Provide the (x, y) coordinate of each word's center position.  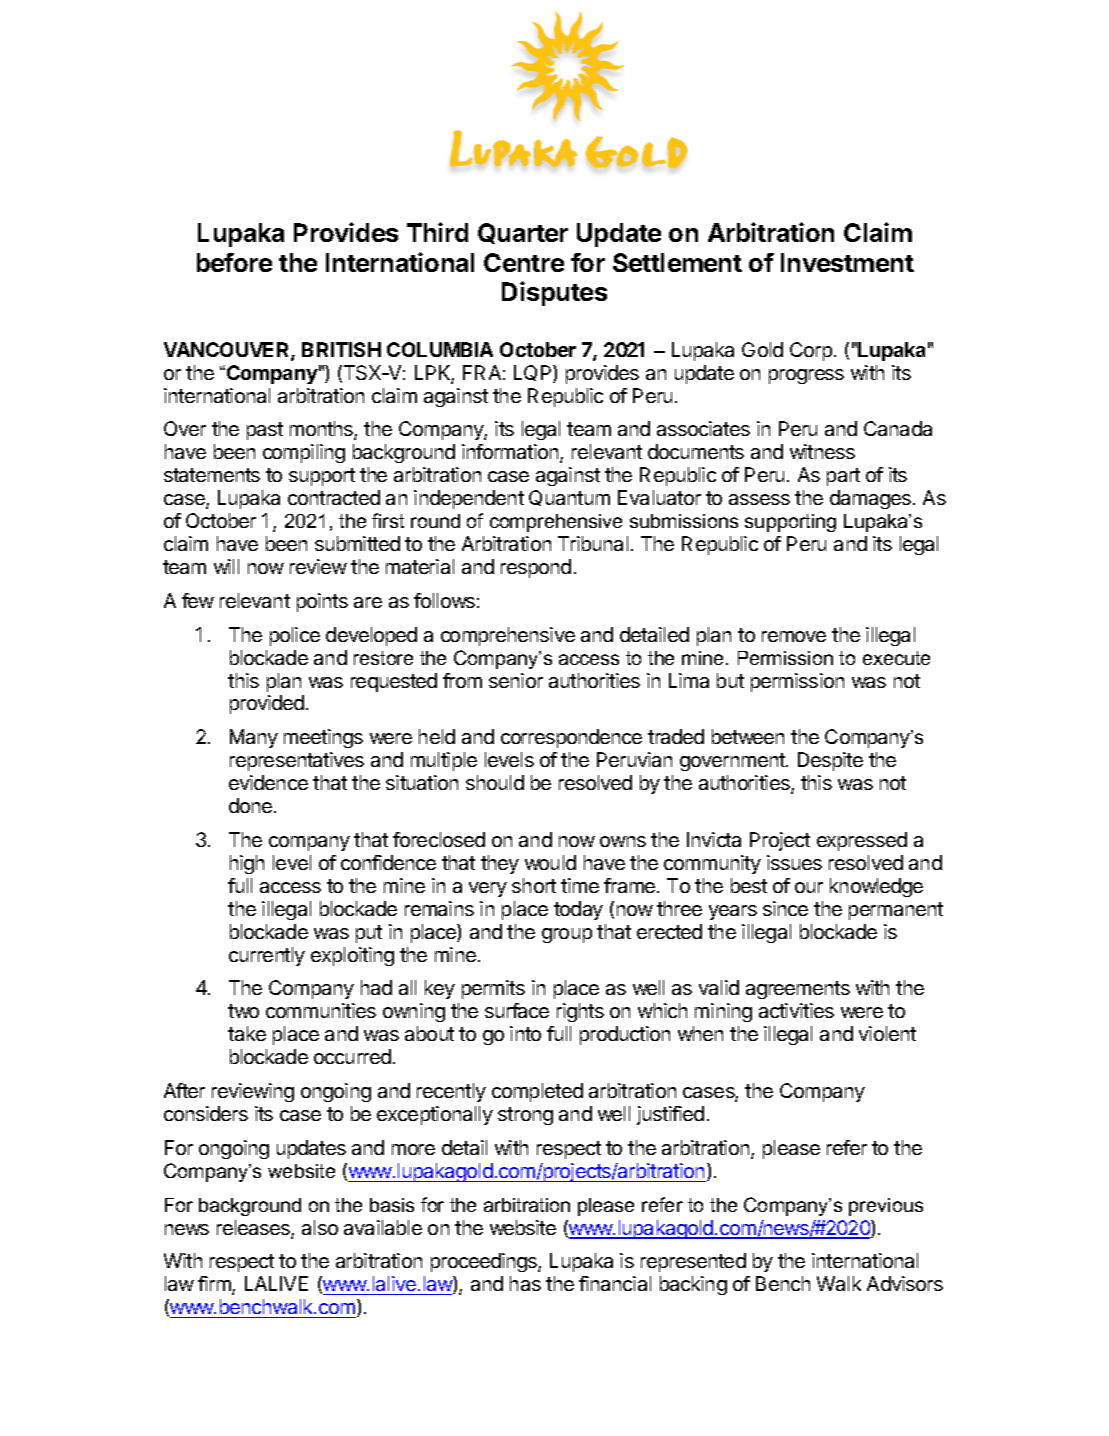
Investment (847, 262)
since (785, 908)
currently (267, 956)
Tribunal (593, 543)
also (320, 1227)
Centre (524, 262)
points (322, 602)
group (567, 935)
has (525, 1283)
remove (794, 636)
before (234, 262)
